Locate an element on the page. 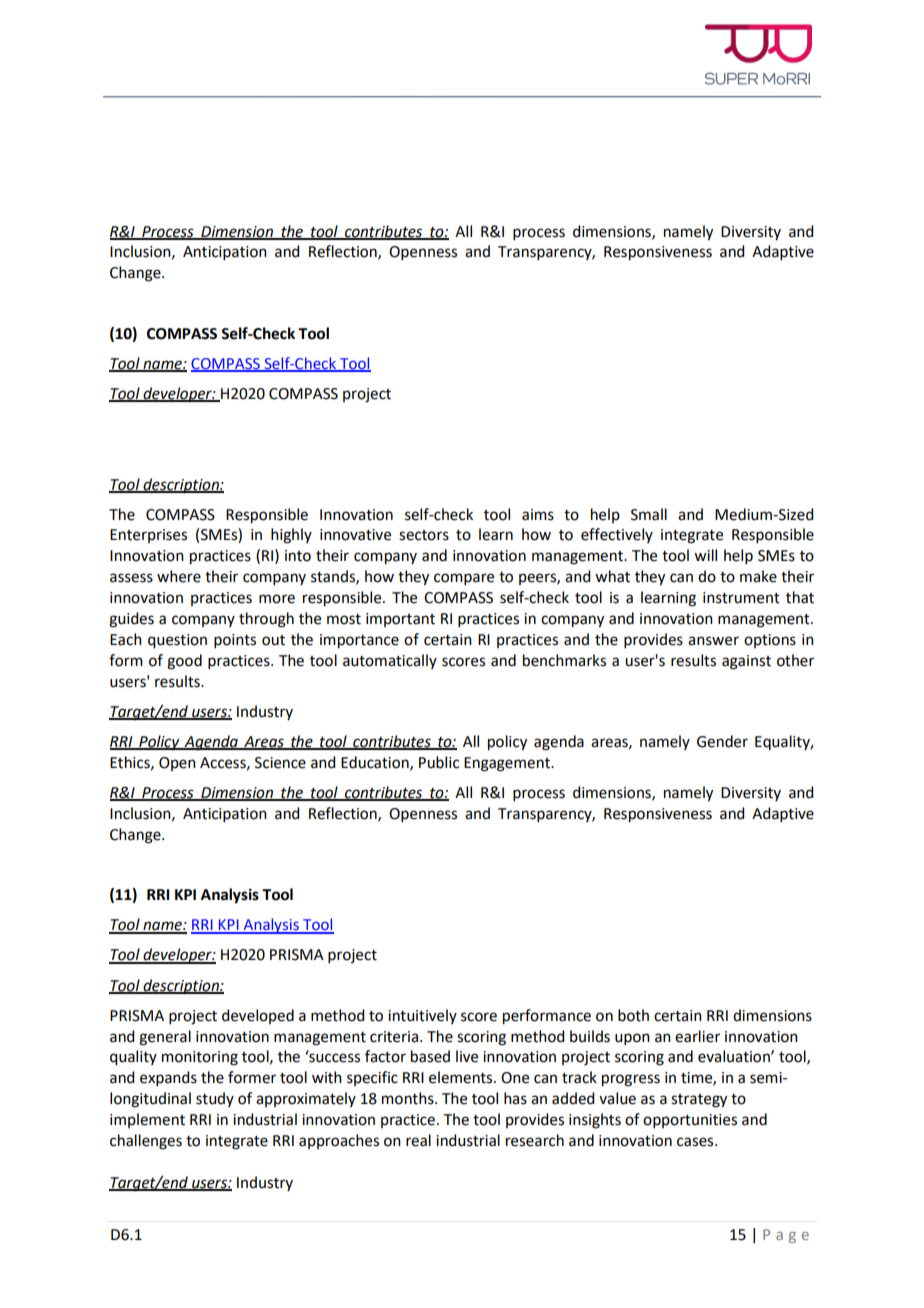 The height and width of the document is (1308, 924). sectors is located at coordinates (424, 535).
